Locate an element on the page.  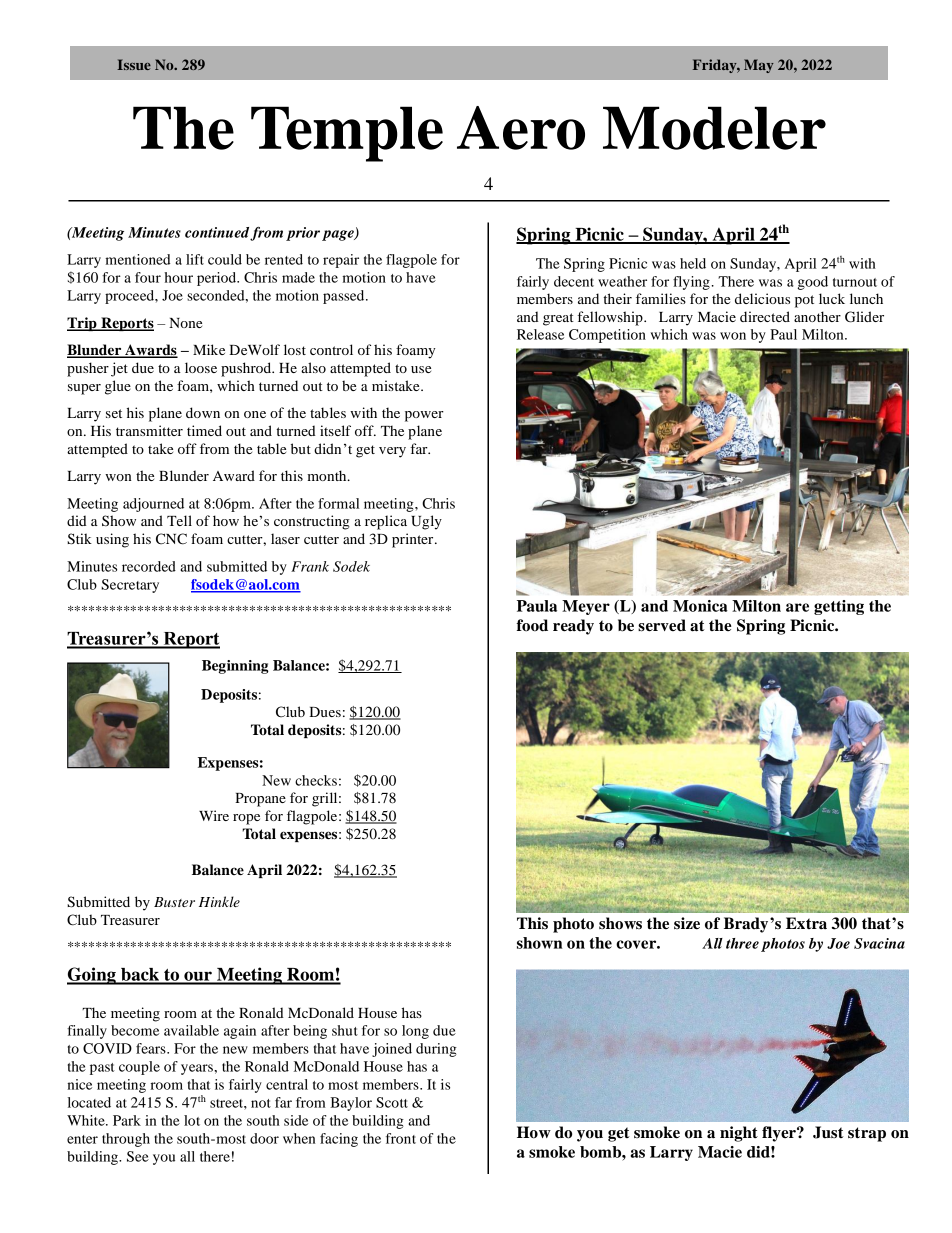
Wire is located at coordinates (214, 815).
